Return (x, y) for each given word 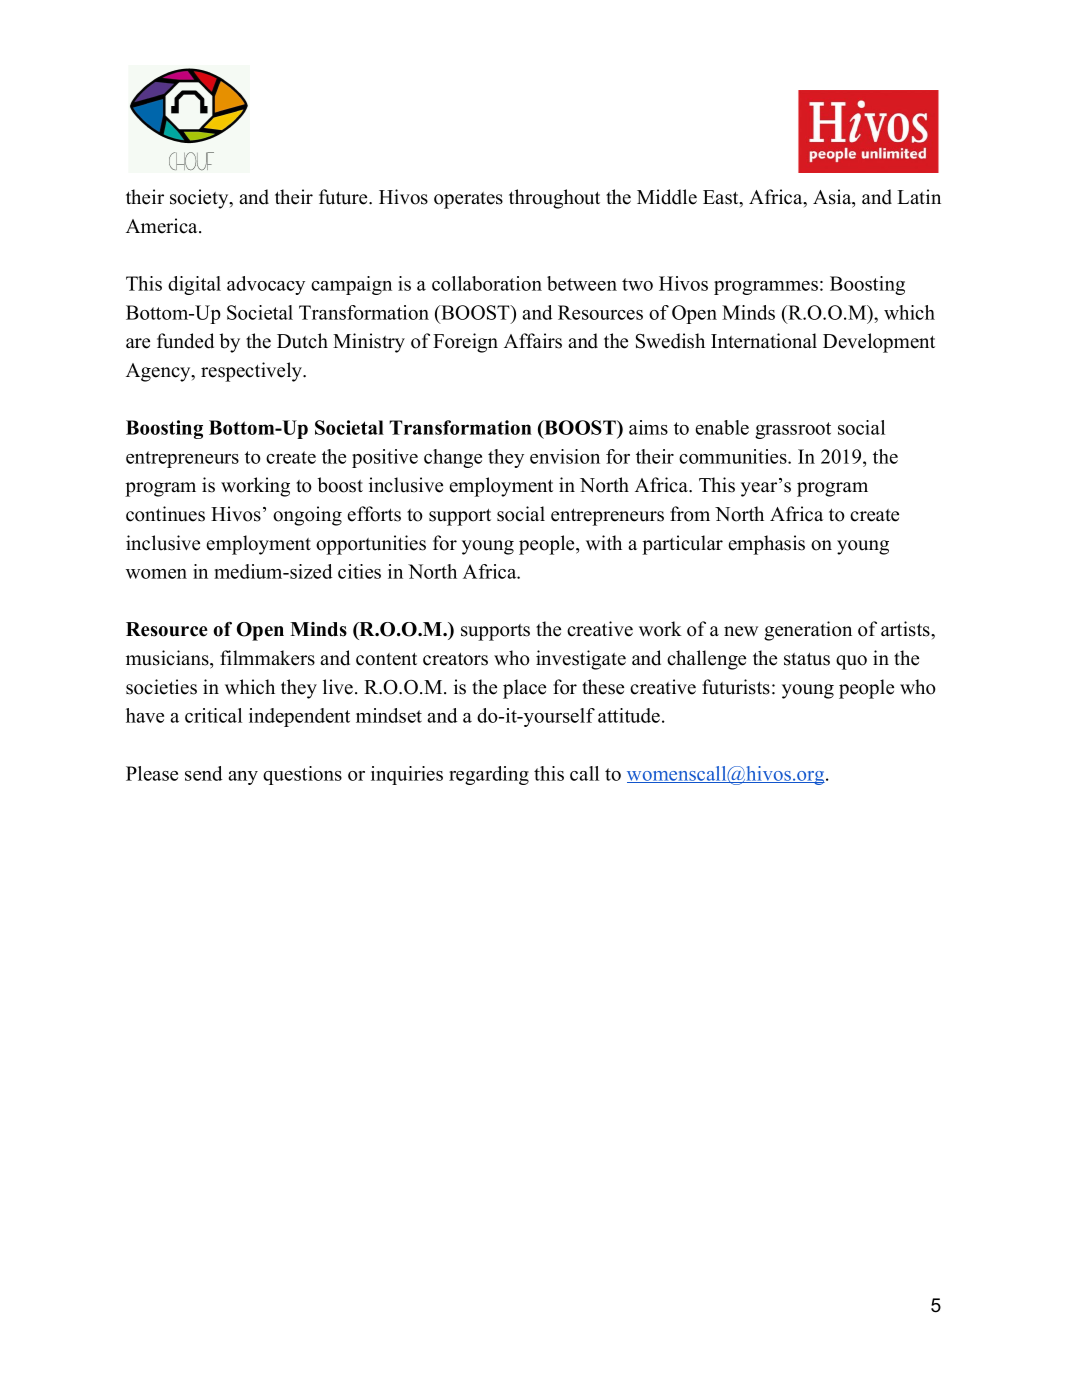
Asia (833, 197)
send (204, 773)
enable (722, 427)
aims (648, 427)
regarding (489, 775)
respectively (253, 372)
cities (359, 571)
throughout (554, 199)
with (604, 542)
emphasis (766, 545)
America (163, 226)
